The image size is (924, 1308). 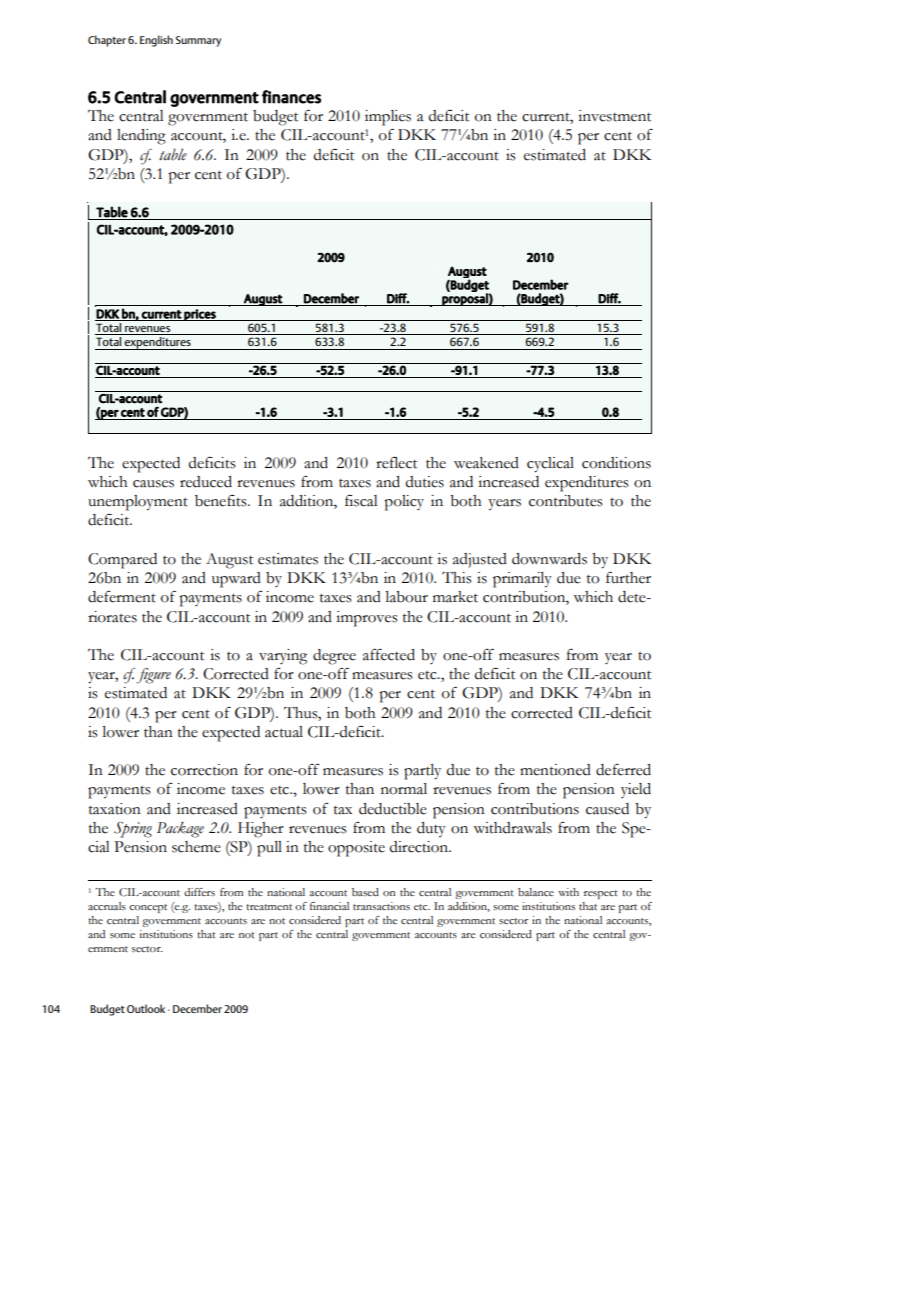 What do you see at coordinates (381, 906) in the image?
I see `transactions` at bounding box center [381, 906].
